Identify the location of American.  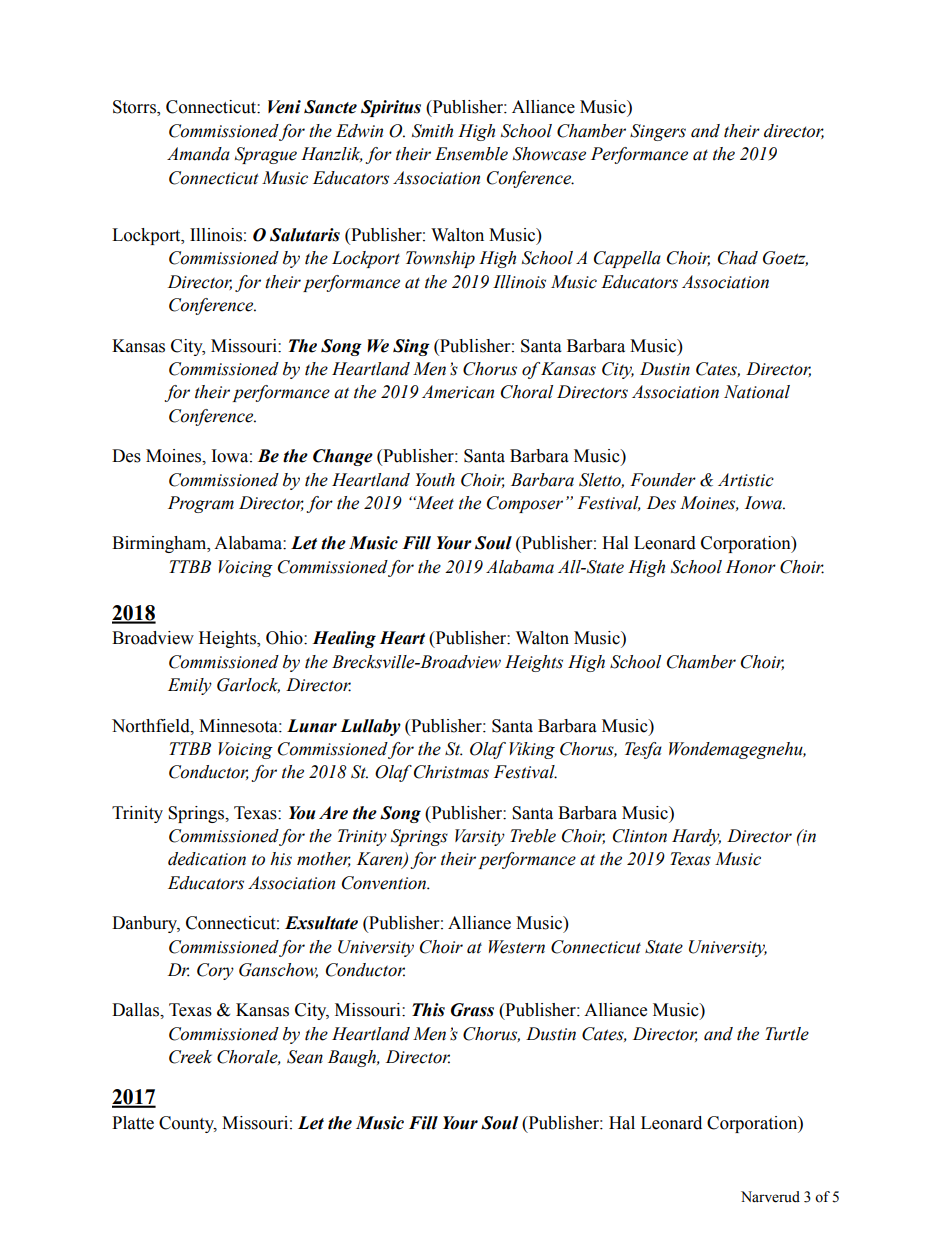
(458, 392).
